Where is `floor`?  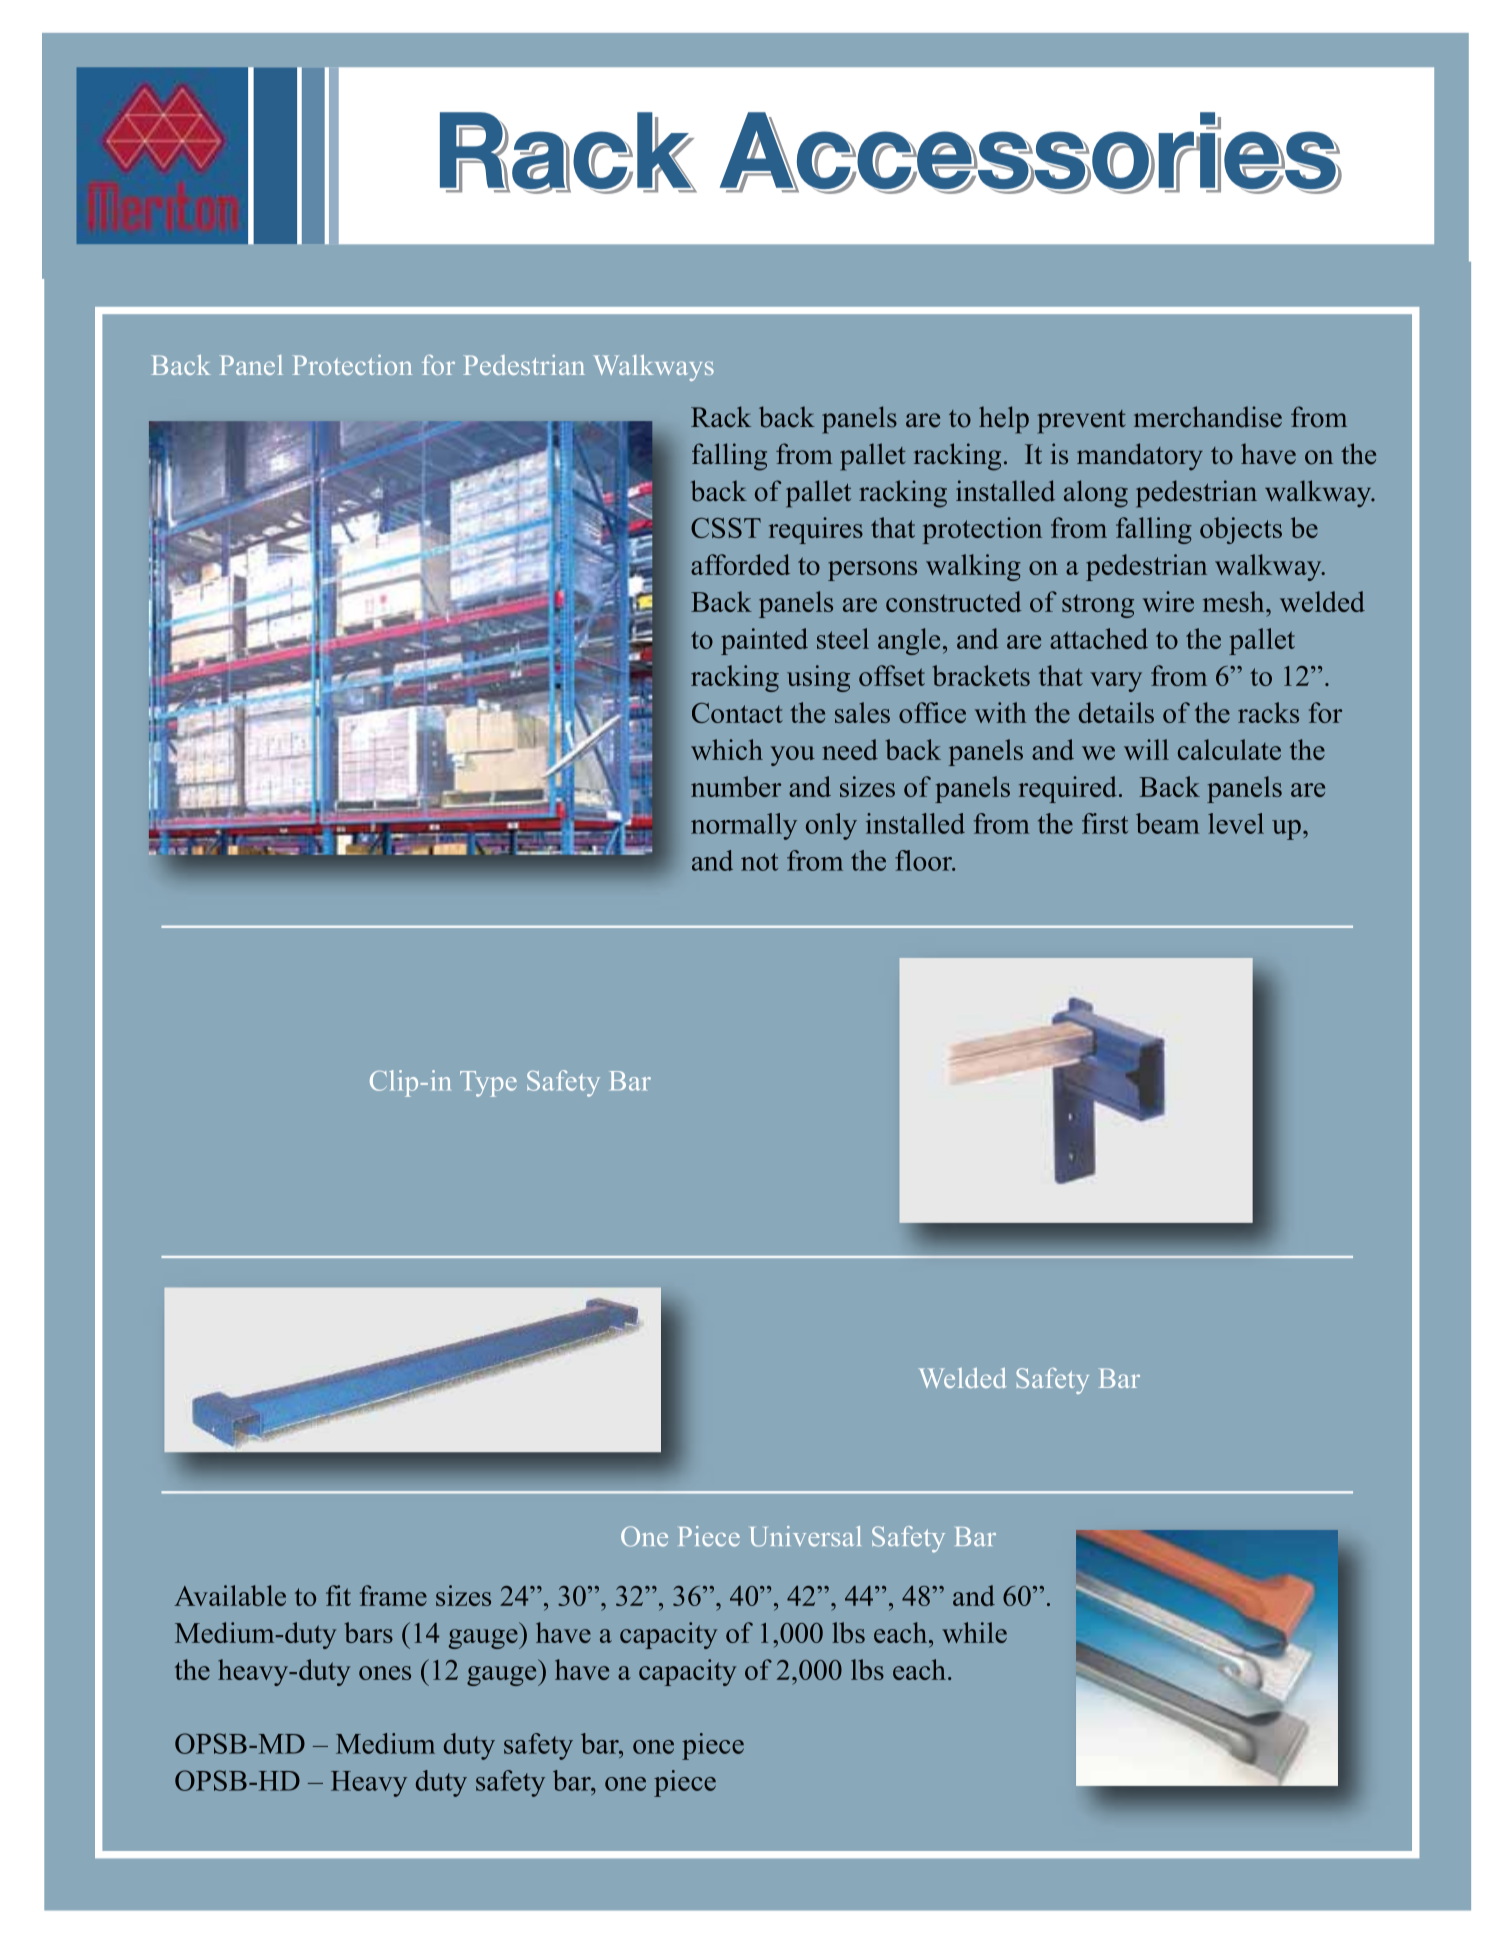
floor is located at coordinates (924, 860).
